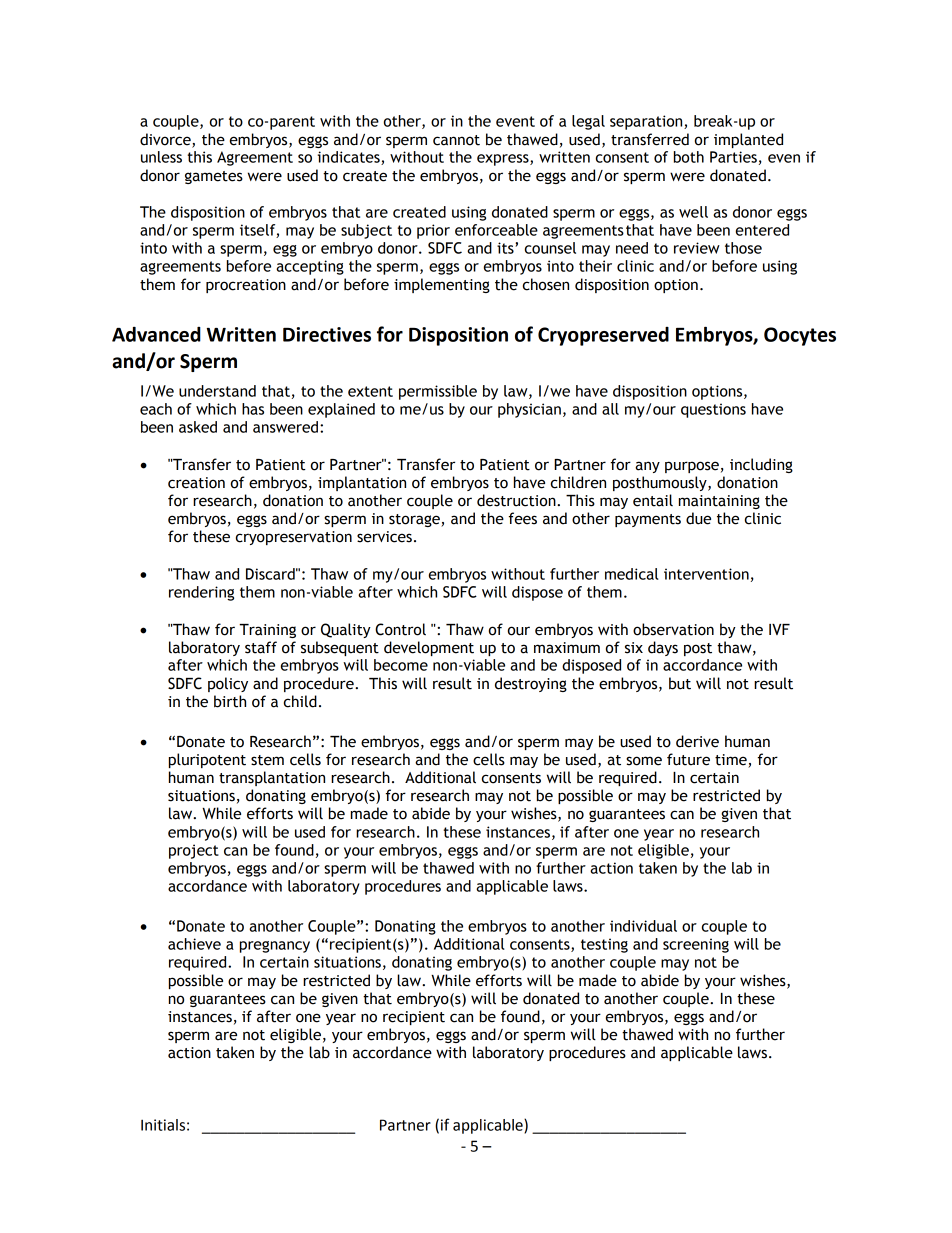 This screenshot has width=952, height=1233. What do you see at coordinates (604, 945) in the screenshot?
I see `testing` at bounding box center [604, 945].
